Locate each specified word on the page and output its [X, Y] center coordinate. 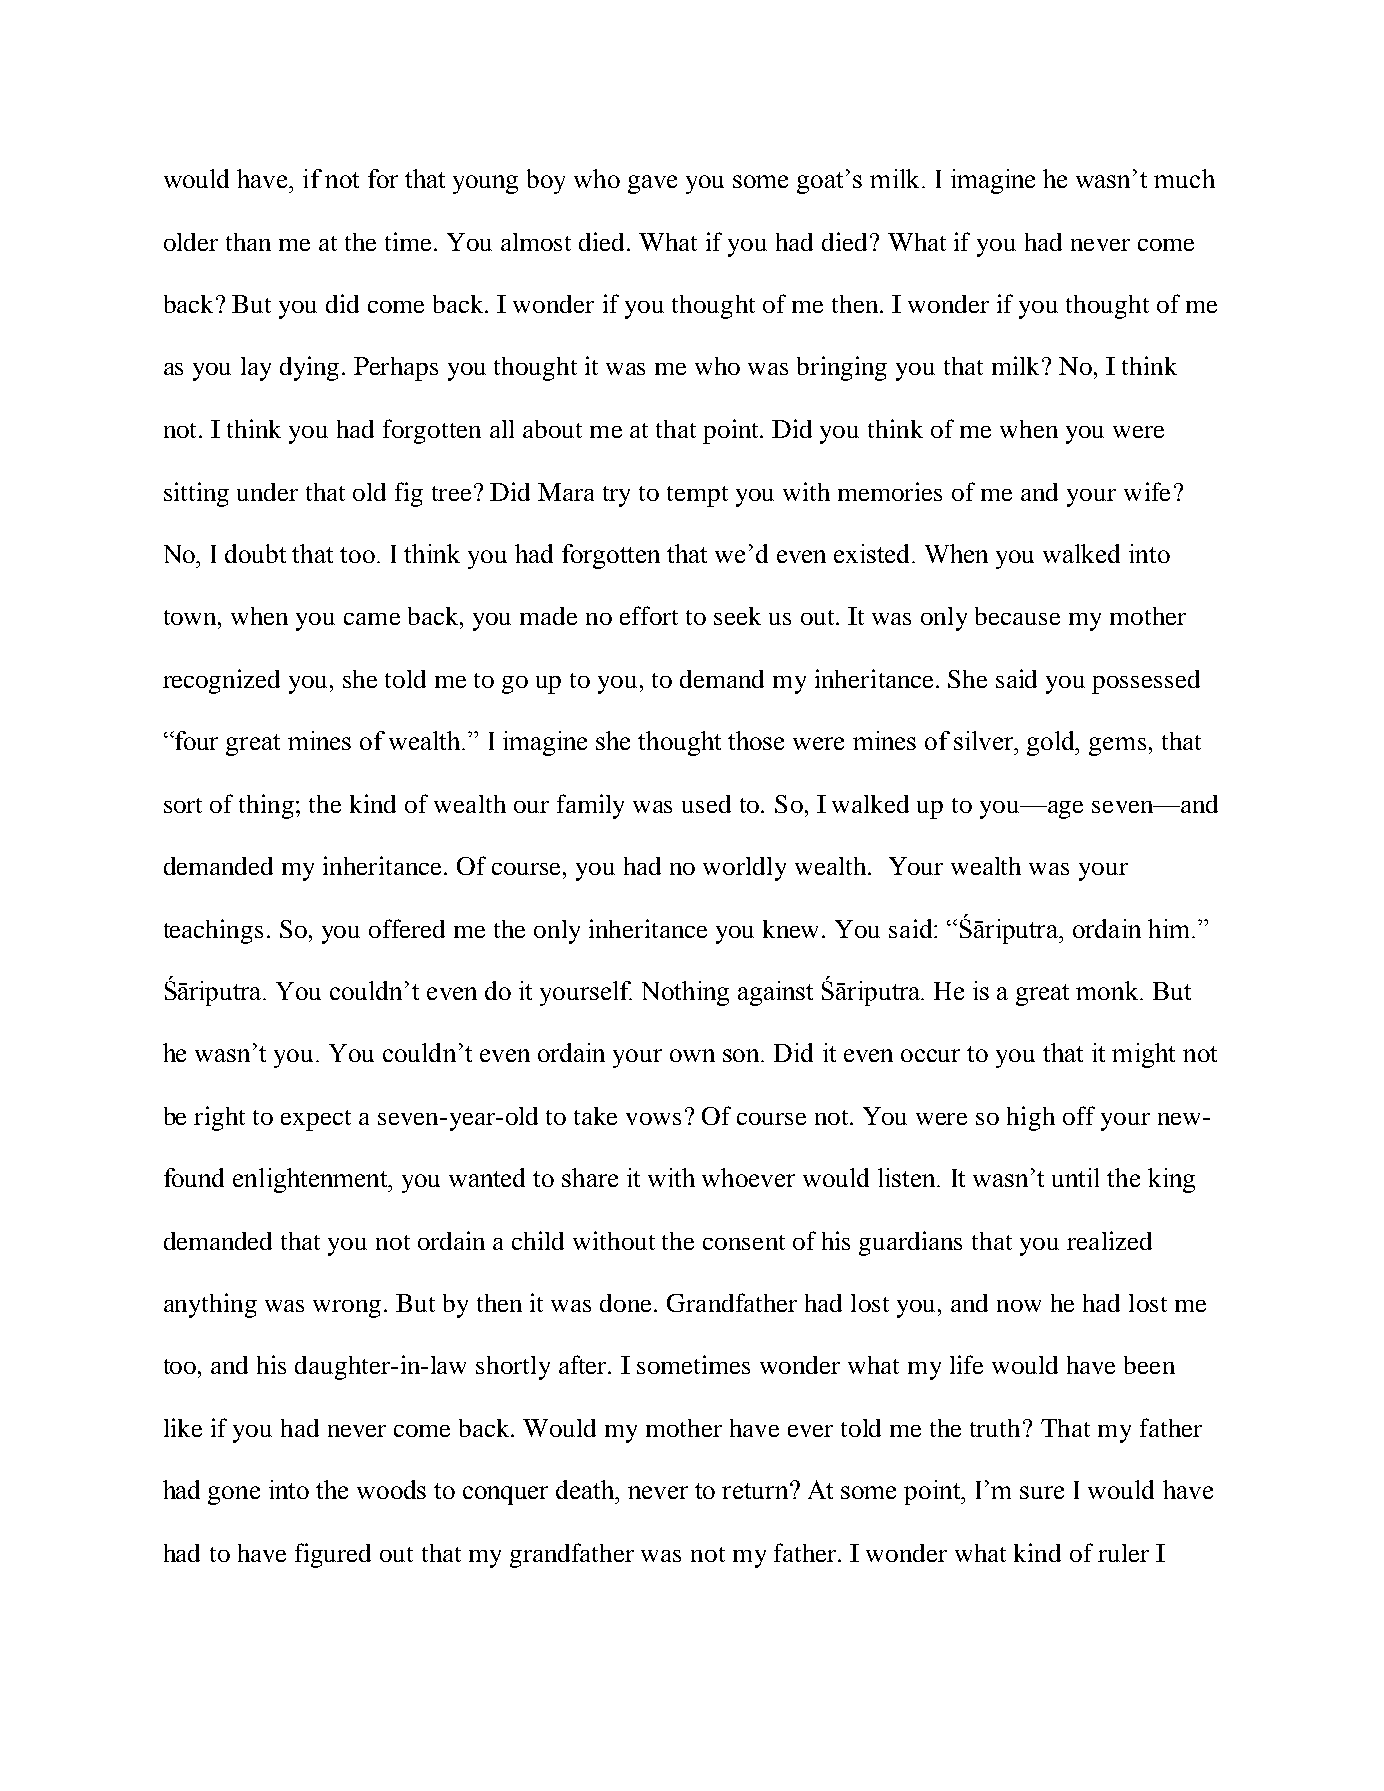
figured [333, 1555]
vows [653, 1119]
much [1184, 178]
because [1017, 616]
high [1031, 1118]
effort [649, 615]
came [372, 619]
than [248, 242]
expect [316, 1120]
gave [652, 184]
